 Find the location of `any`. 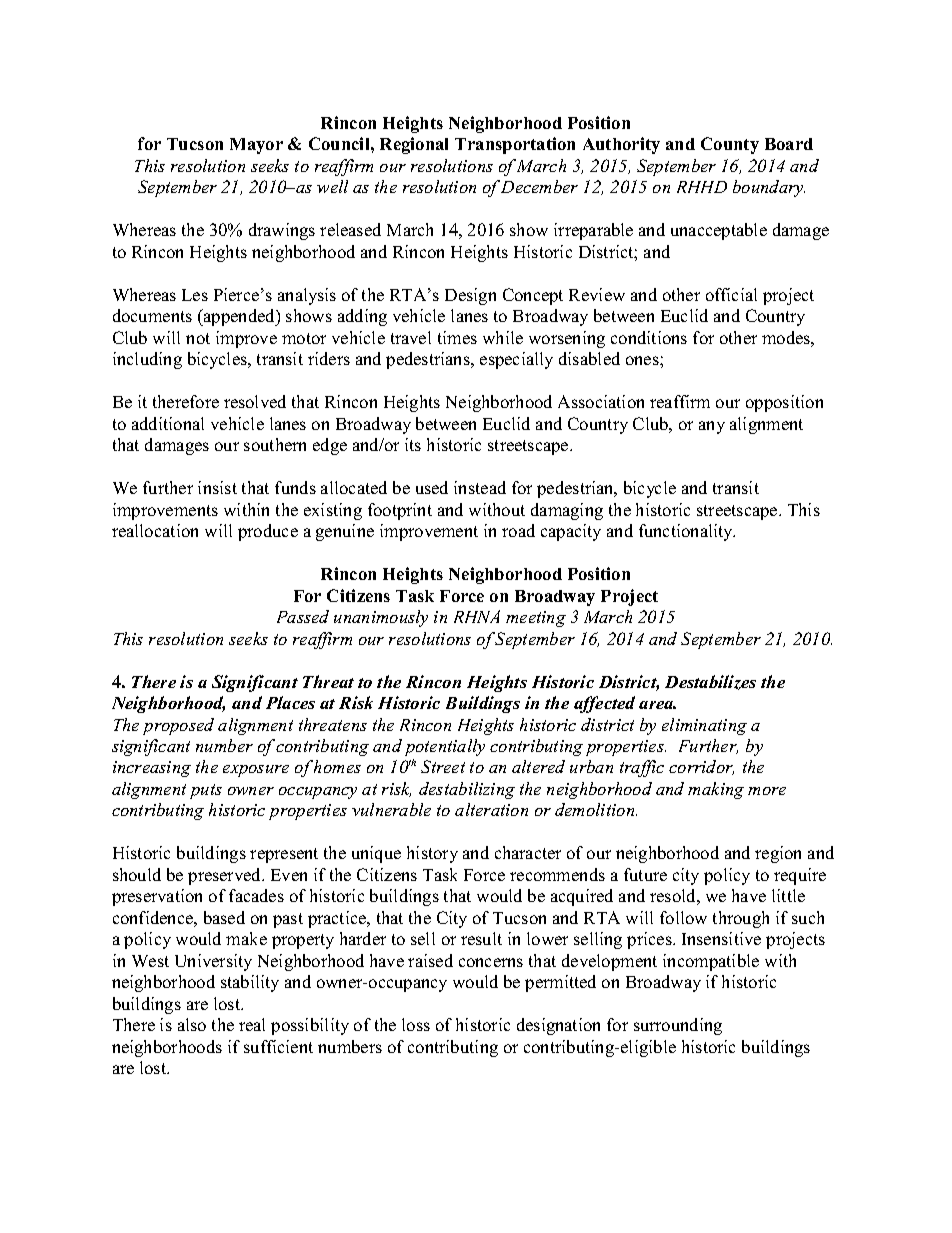

any is located at coordinates (712, 427).
